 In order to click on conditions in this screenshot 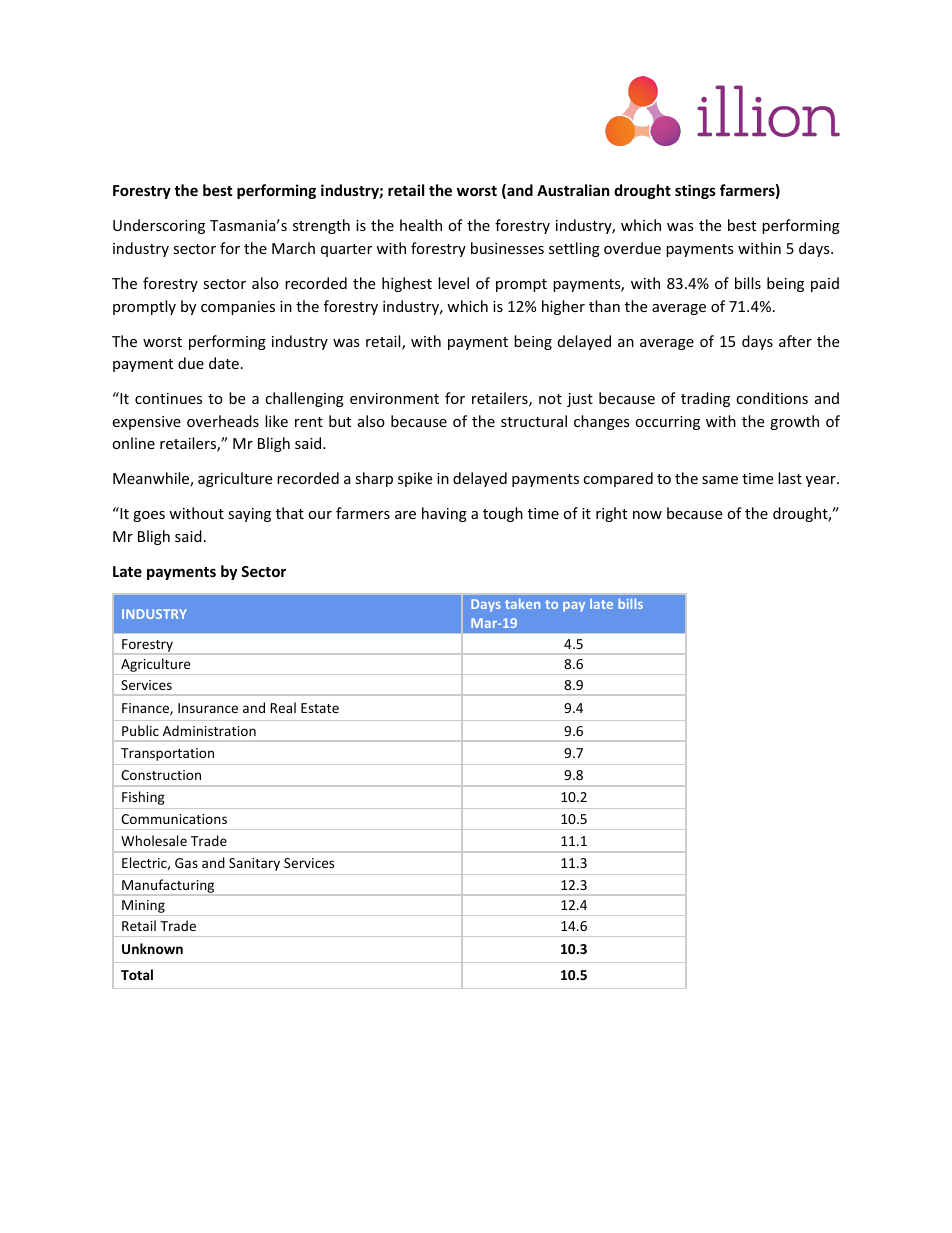, I will do `click(772, 398)`.
